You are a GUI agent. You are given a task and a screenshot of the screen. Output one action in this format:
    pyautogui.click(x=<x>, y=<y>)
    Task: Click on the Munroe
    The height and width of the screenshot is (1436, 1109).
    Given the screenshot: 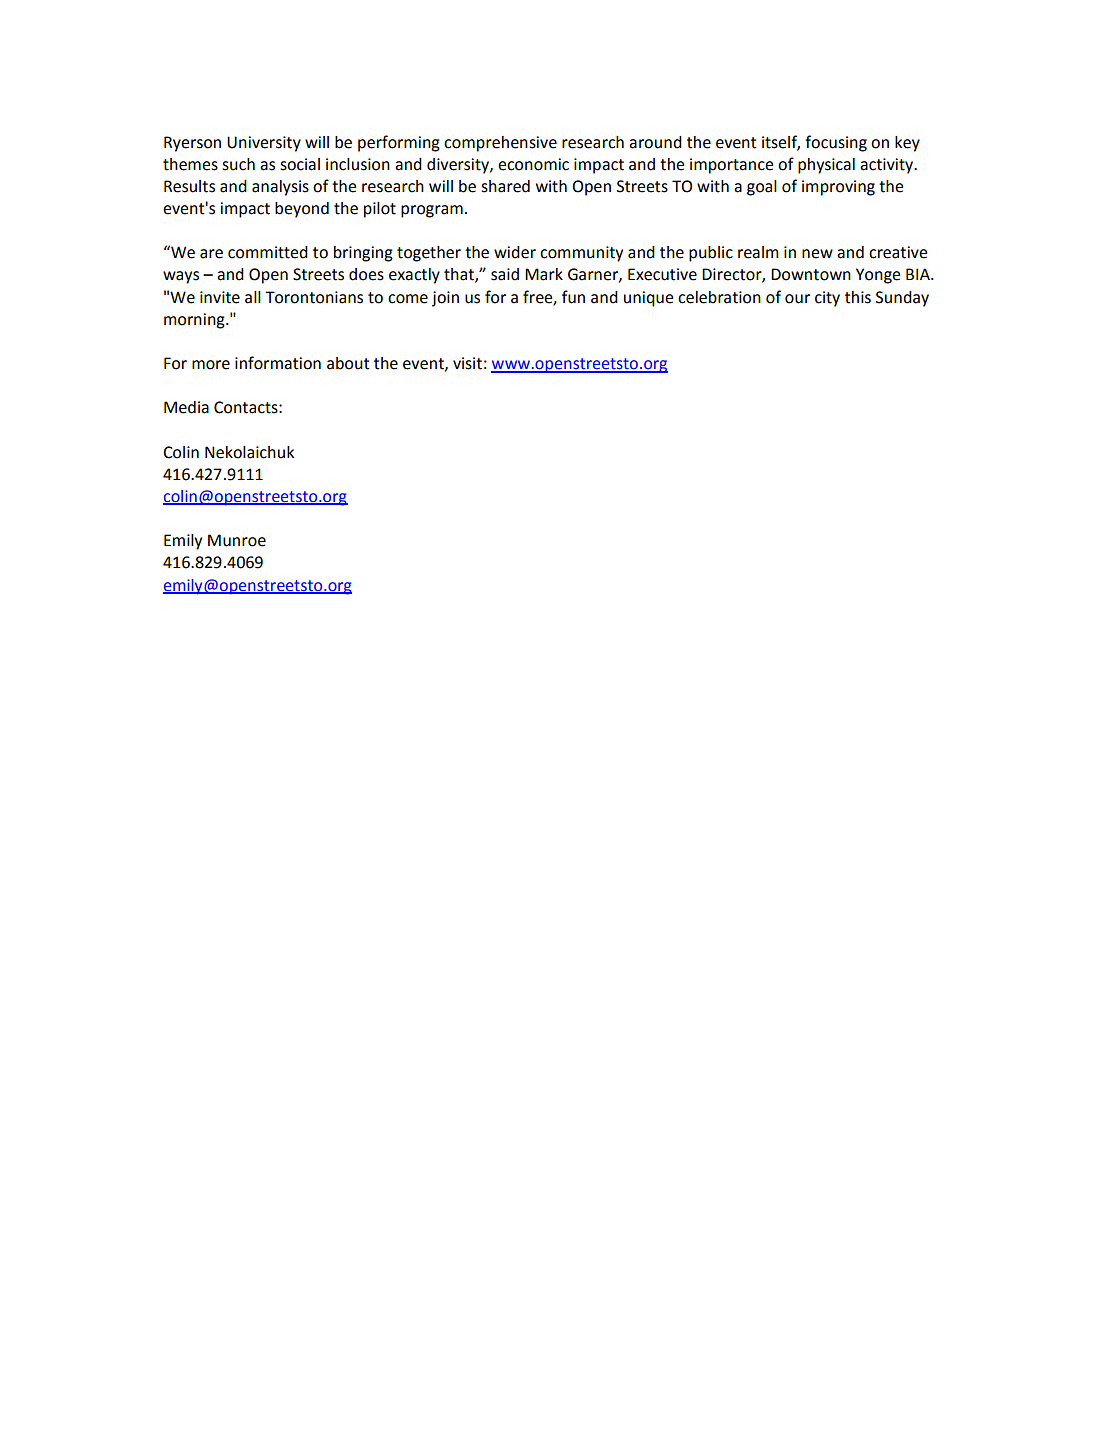 What is the action you would take?
    pyautogui.click(x=237, y=540)
